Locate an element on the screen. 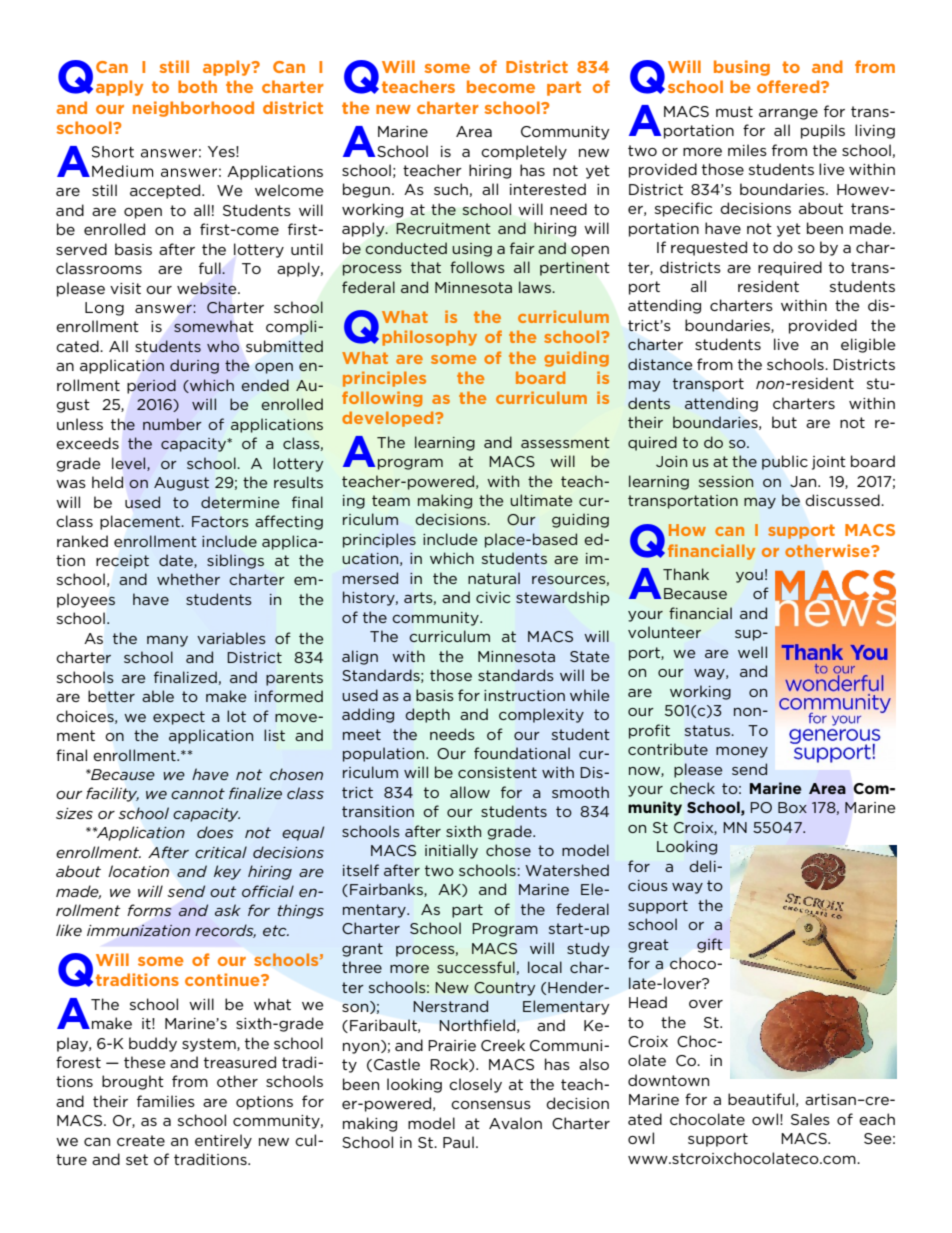 The width and height of the screenshot is (952, 1233). completely is located at coordinates (524, 152).
